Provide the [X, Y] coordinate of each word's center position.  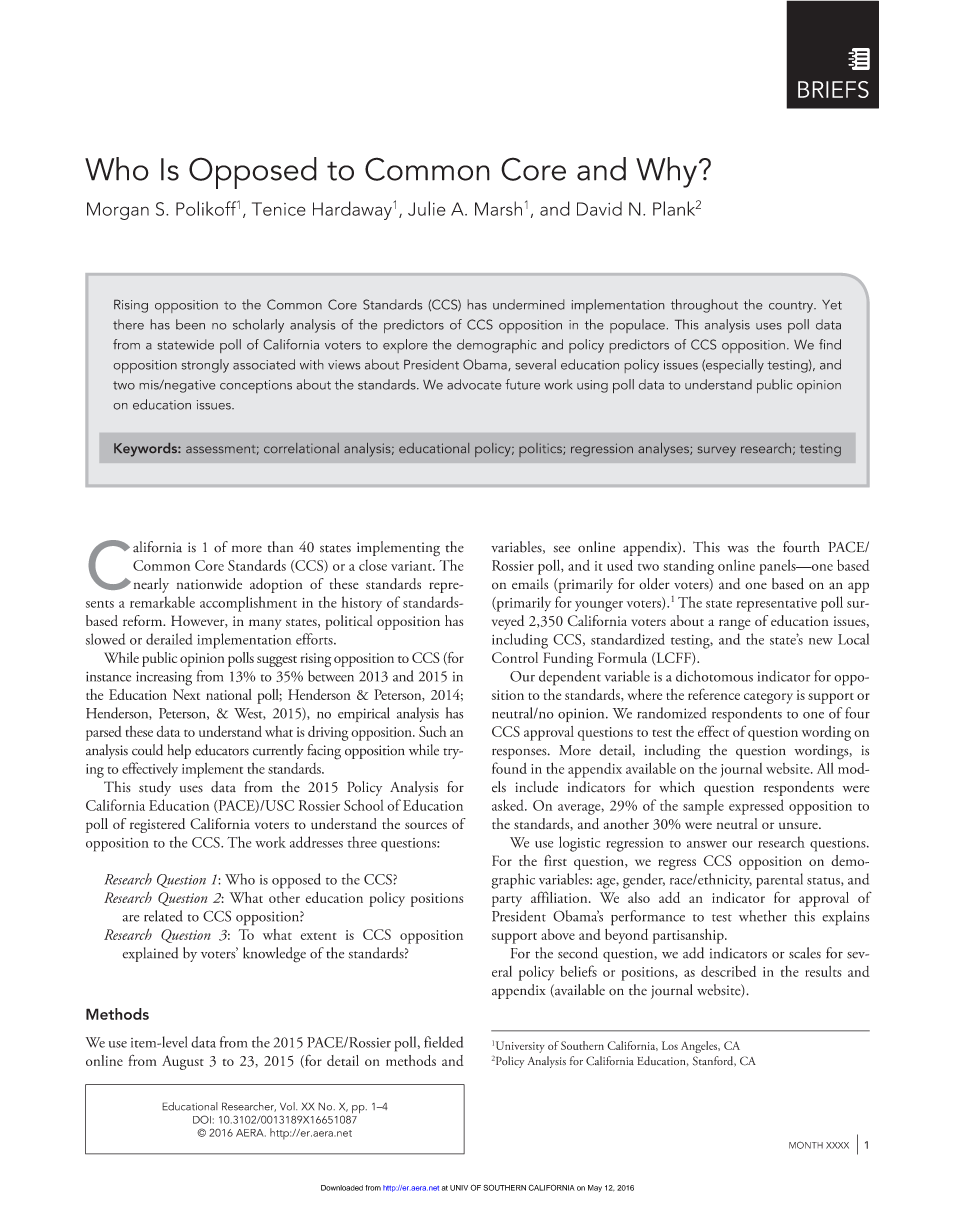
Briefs [833, 89]
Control [515, 657]
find [830, 344]
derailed [169, 639]
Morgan [118, 211]
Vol [288, 1106]
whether [763, 916]
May [595, 1188]
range [735, 624]
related [163, 916]
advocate [474, 384]
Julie [427, 208]
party [507, 901]
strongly [205, 366]
